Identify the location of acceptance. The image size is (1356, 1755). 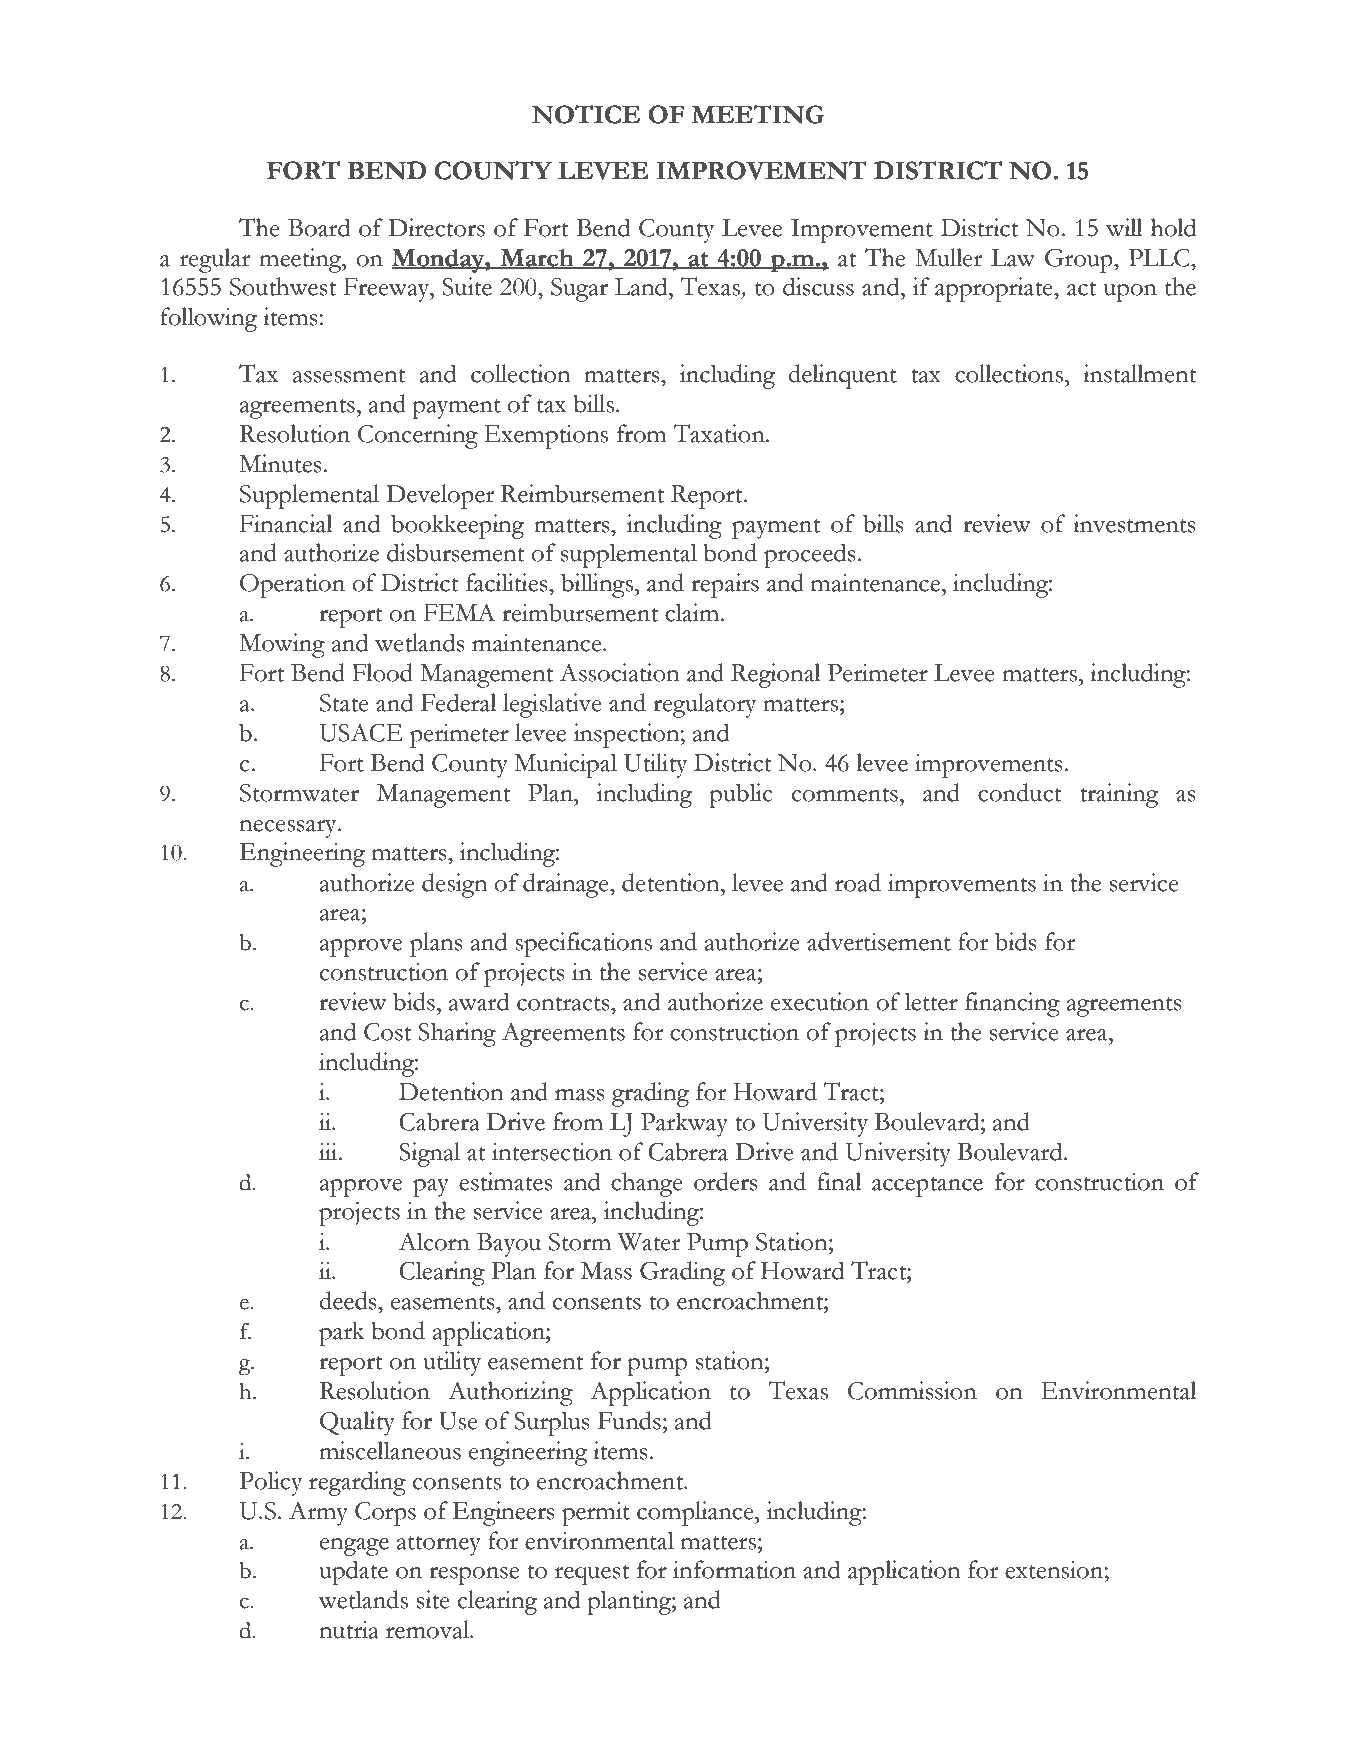
(927, 1187).
